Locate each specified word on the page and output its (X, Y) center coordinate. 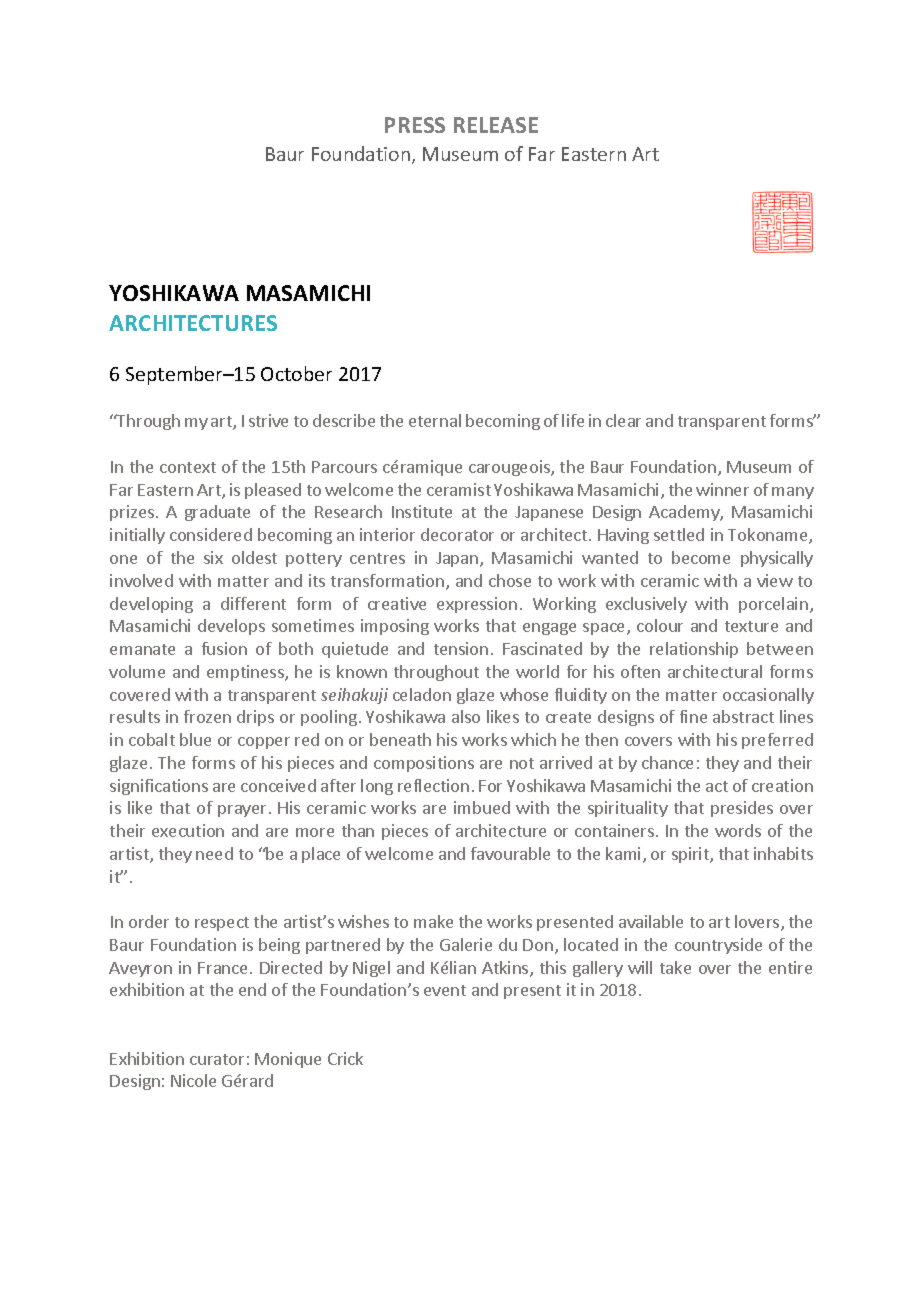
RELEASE (496, 125)
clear (623, 420)
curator (217, 1059)
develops (231, 627)
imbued (482, 807)
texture (751, 626)
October (296, 373)
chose (510, 580)
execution (188, 830)
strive (268, 420)
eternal (435, 420)
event (445, 990)
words (738, 830)
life (573, 420)
